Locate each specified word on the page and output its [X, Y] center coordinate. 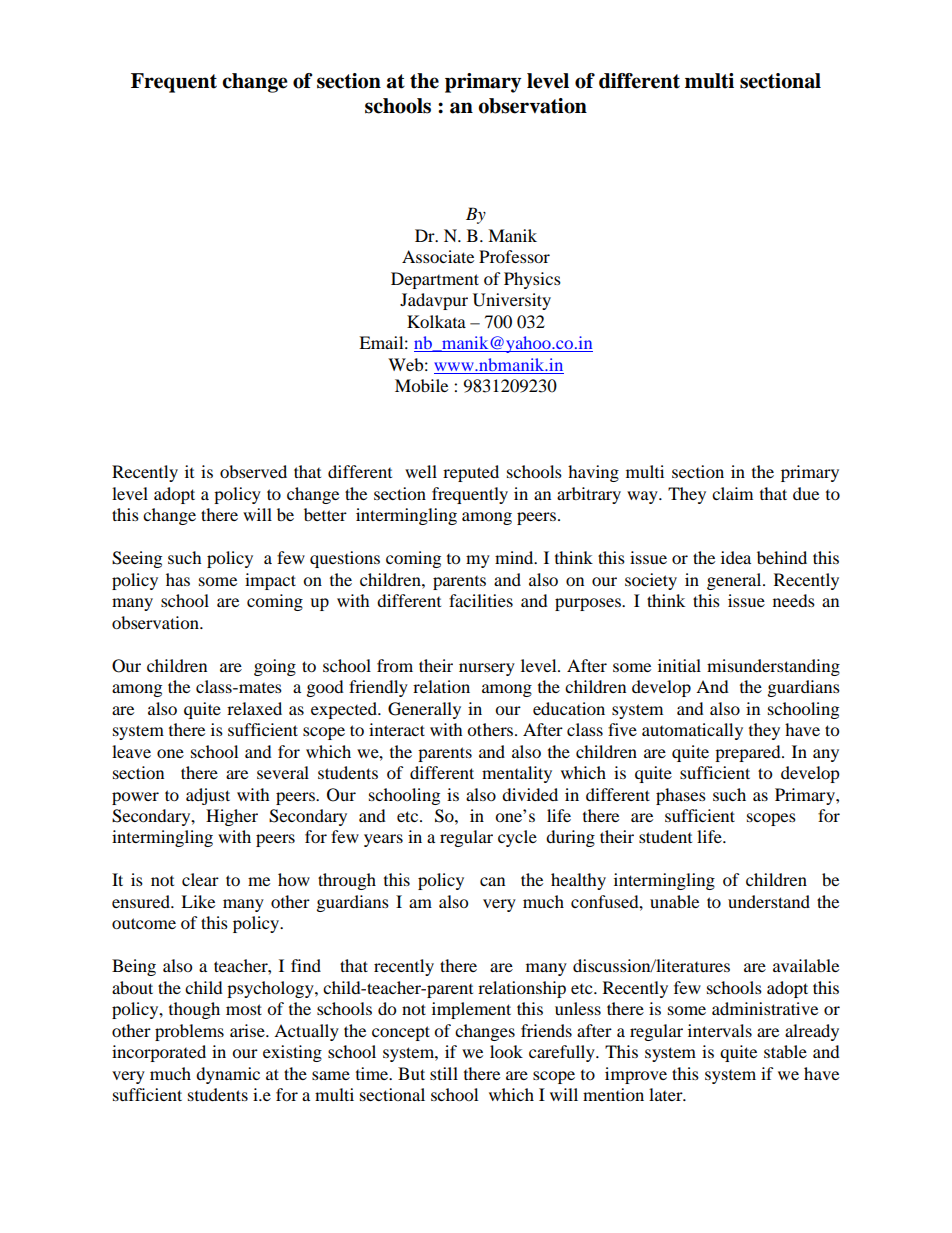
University [512, 301]
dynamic [228, 1075]
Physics [532, 280]
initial [679, 665]
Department [435, 280]
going [275, 667]
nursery [487, 669]
